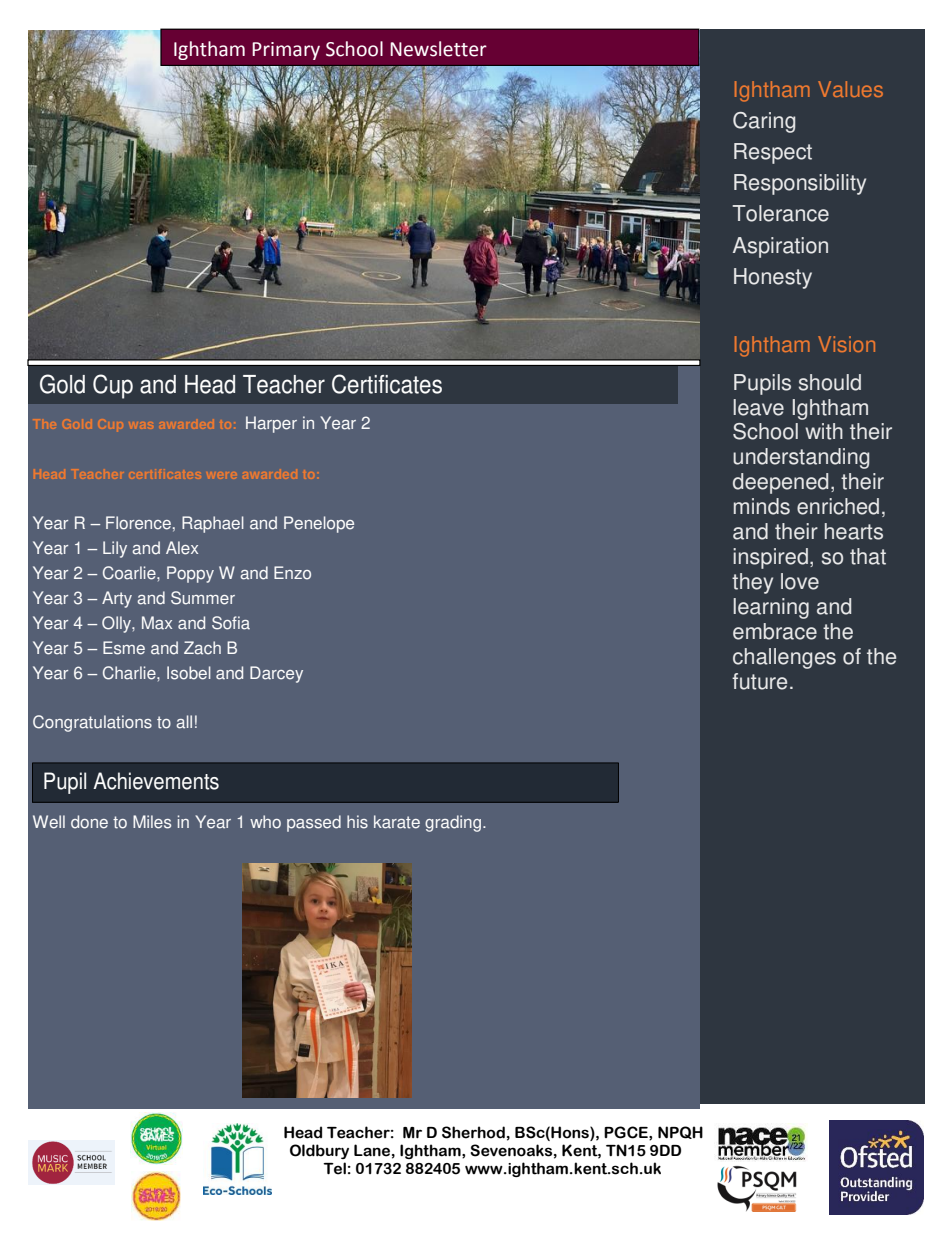  I want to click on Honesty, so click(773, 278).
